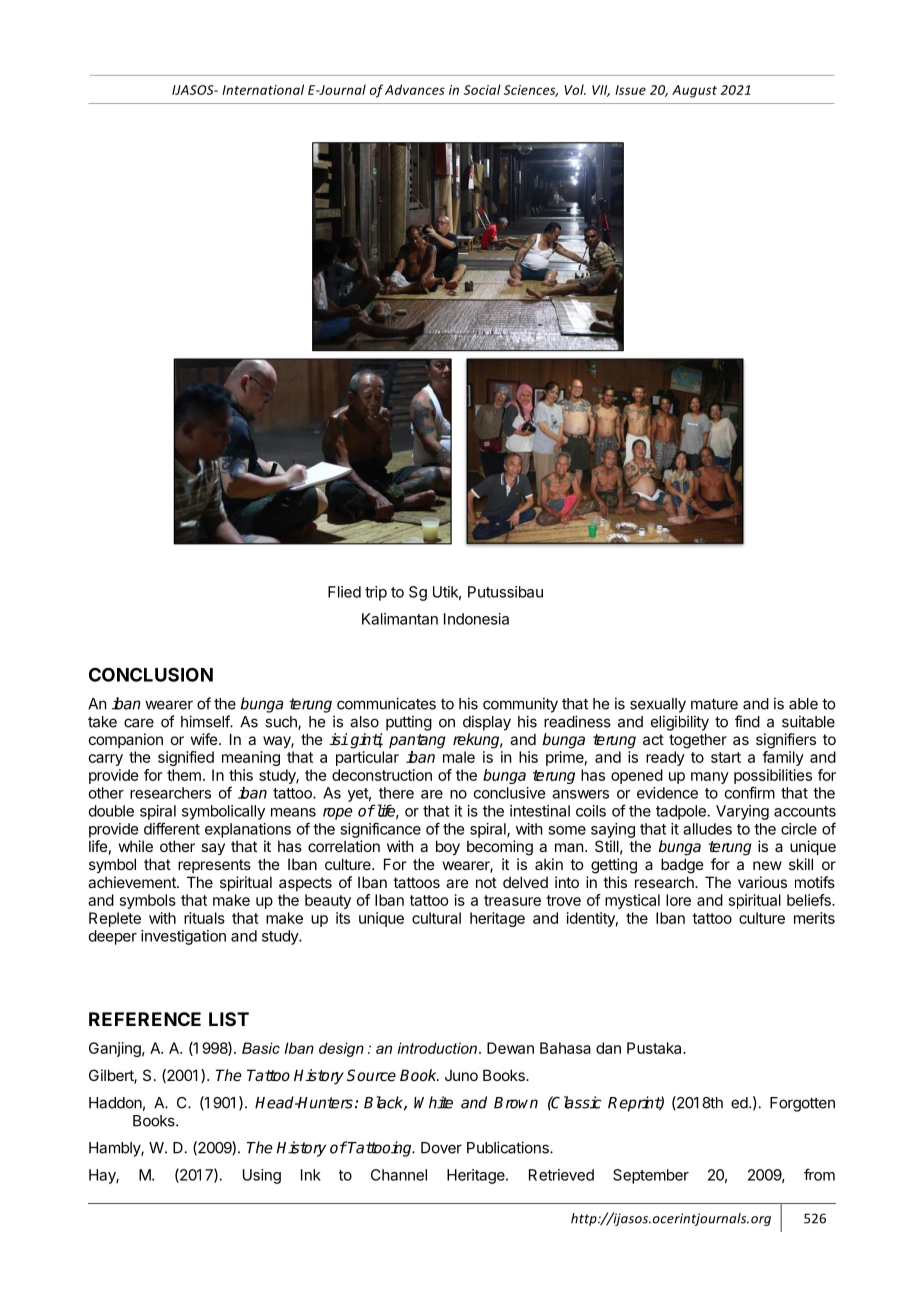 The width and height of the document is (924, 1308). Describe the element at coordinates (262, 1176) in the document. I see `Using` at that location.
